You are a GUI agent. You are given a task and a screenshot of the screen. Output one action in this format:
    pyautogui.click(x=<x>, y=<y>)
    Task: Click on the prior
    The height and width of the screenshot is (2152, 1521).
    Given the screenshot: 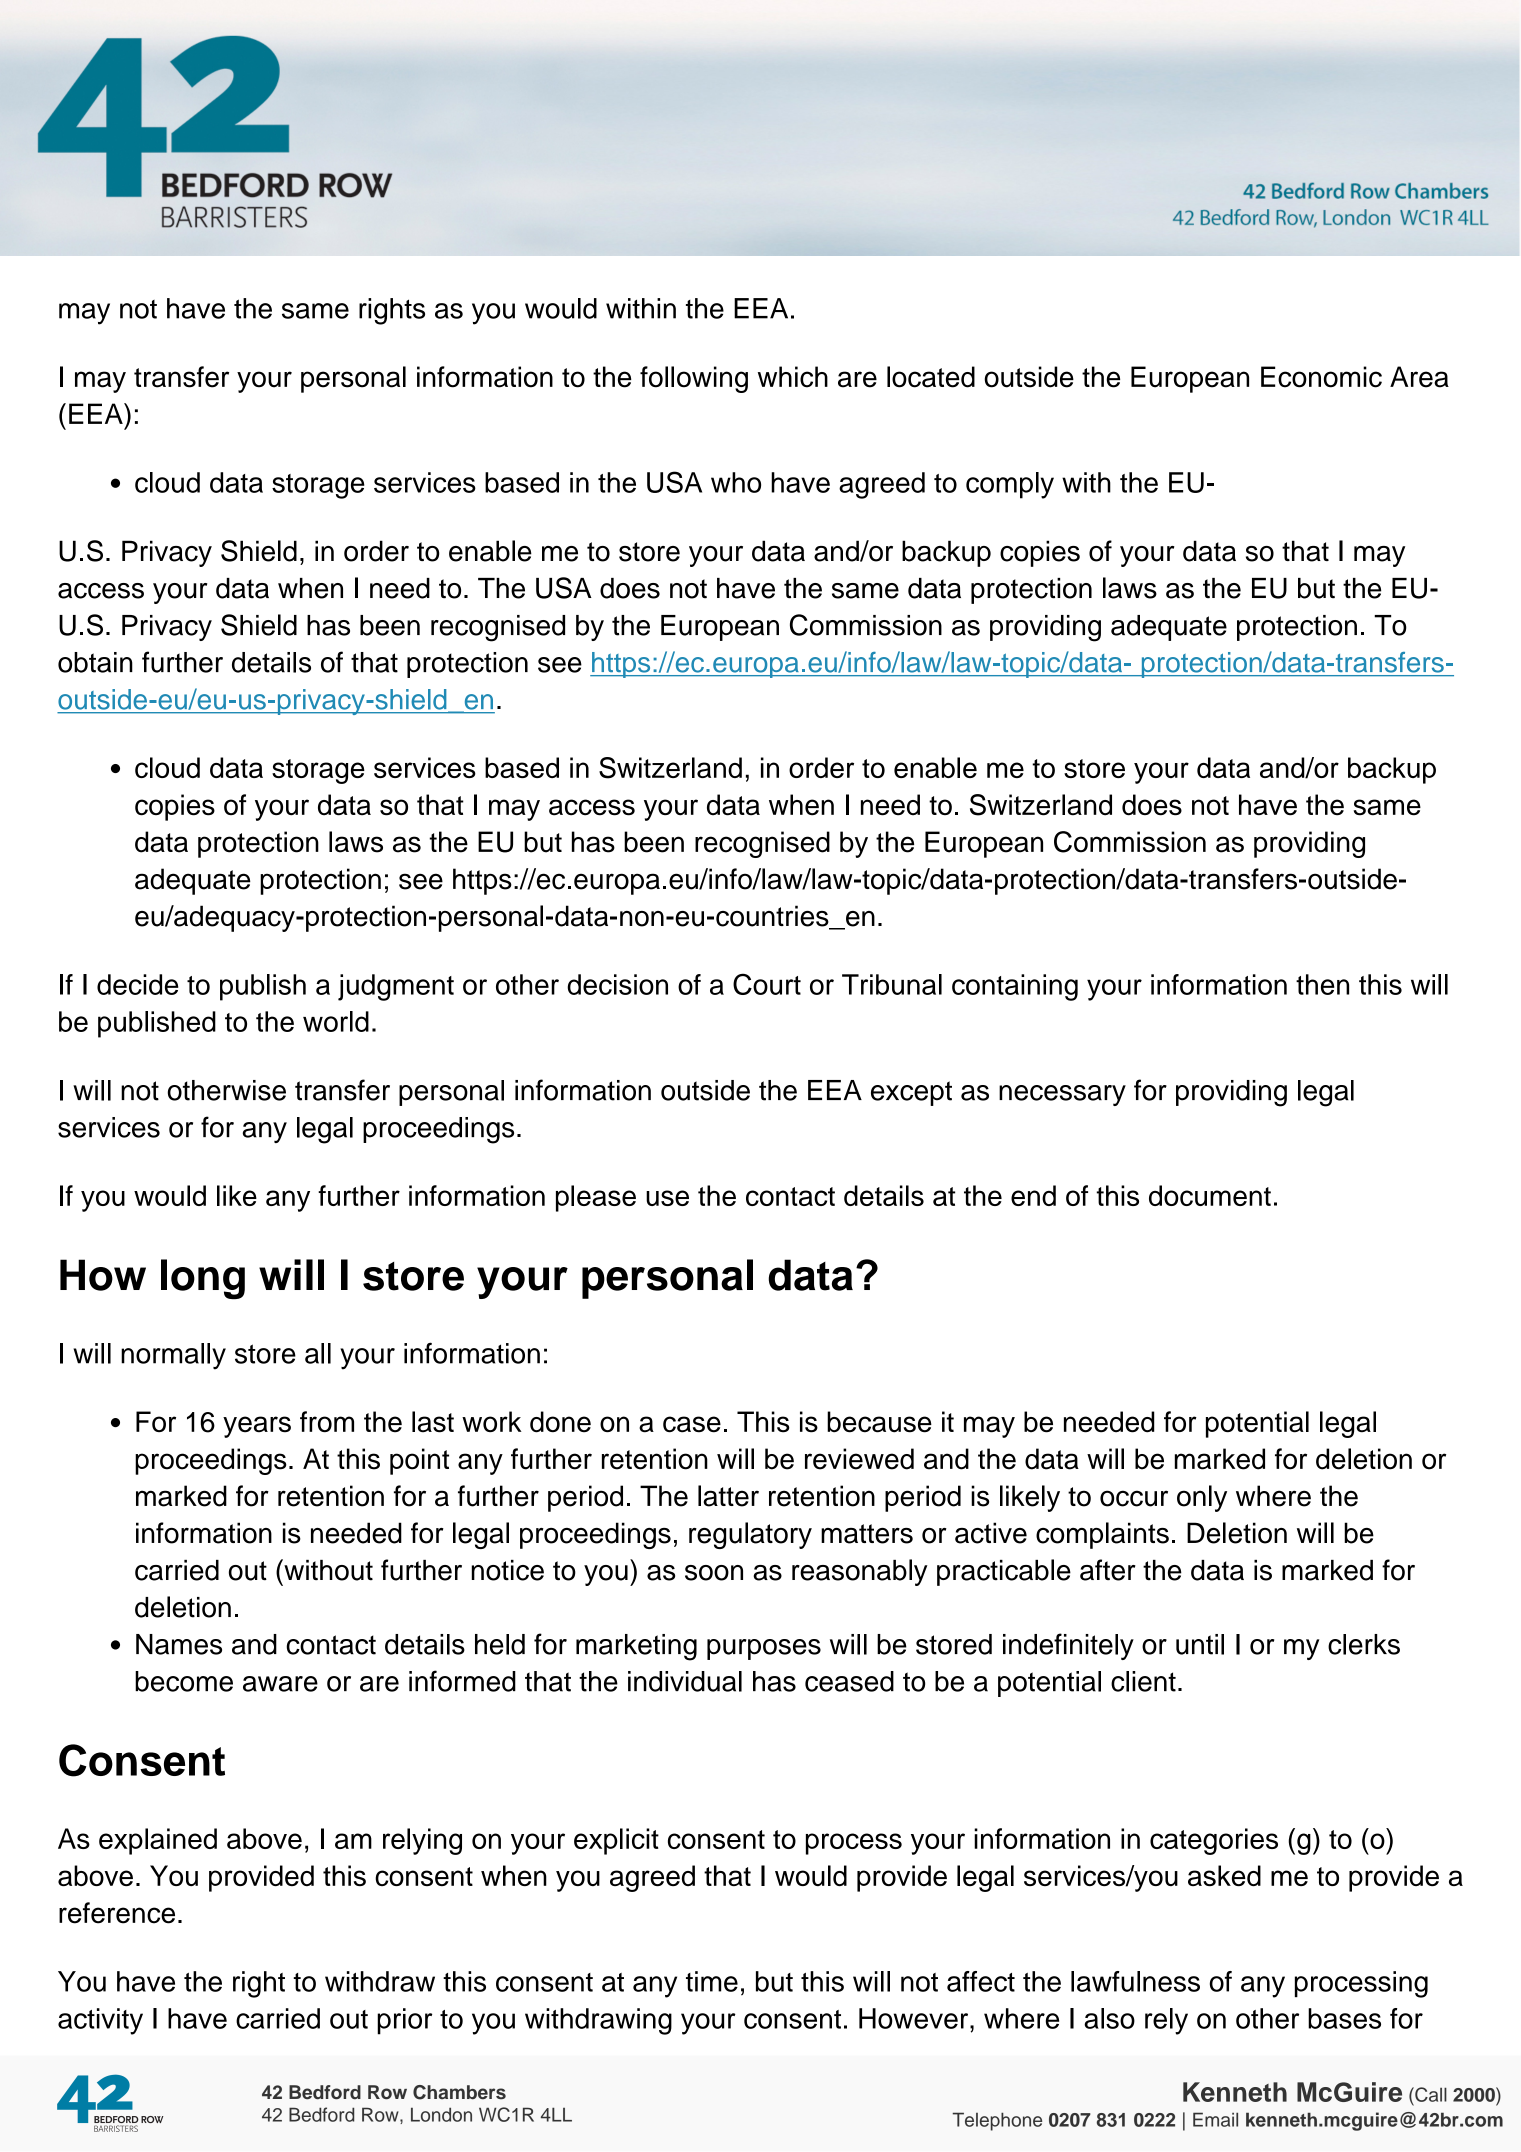 What is the action you would take?
    pyautogui.click(x=404, y=2021)
